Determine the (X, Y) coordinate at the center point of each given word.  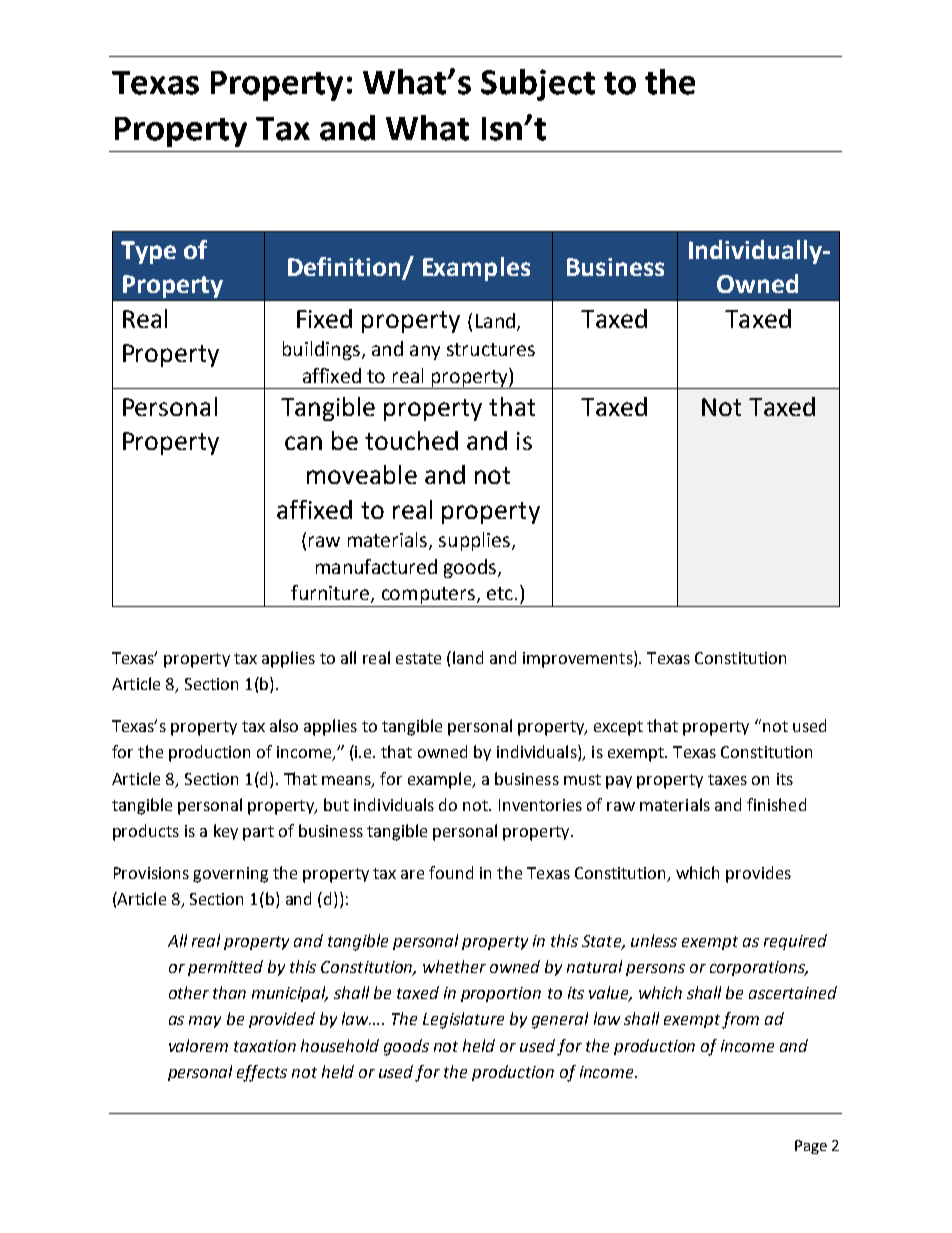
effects (262, 1073)
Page (811, 1147)
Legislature (463, 1020)
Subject (538, 85)
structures (491, 349)
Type (148, 252)
